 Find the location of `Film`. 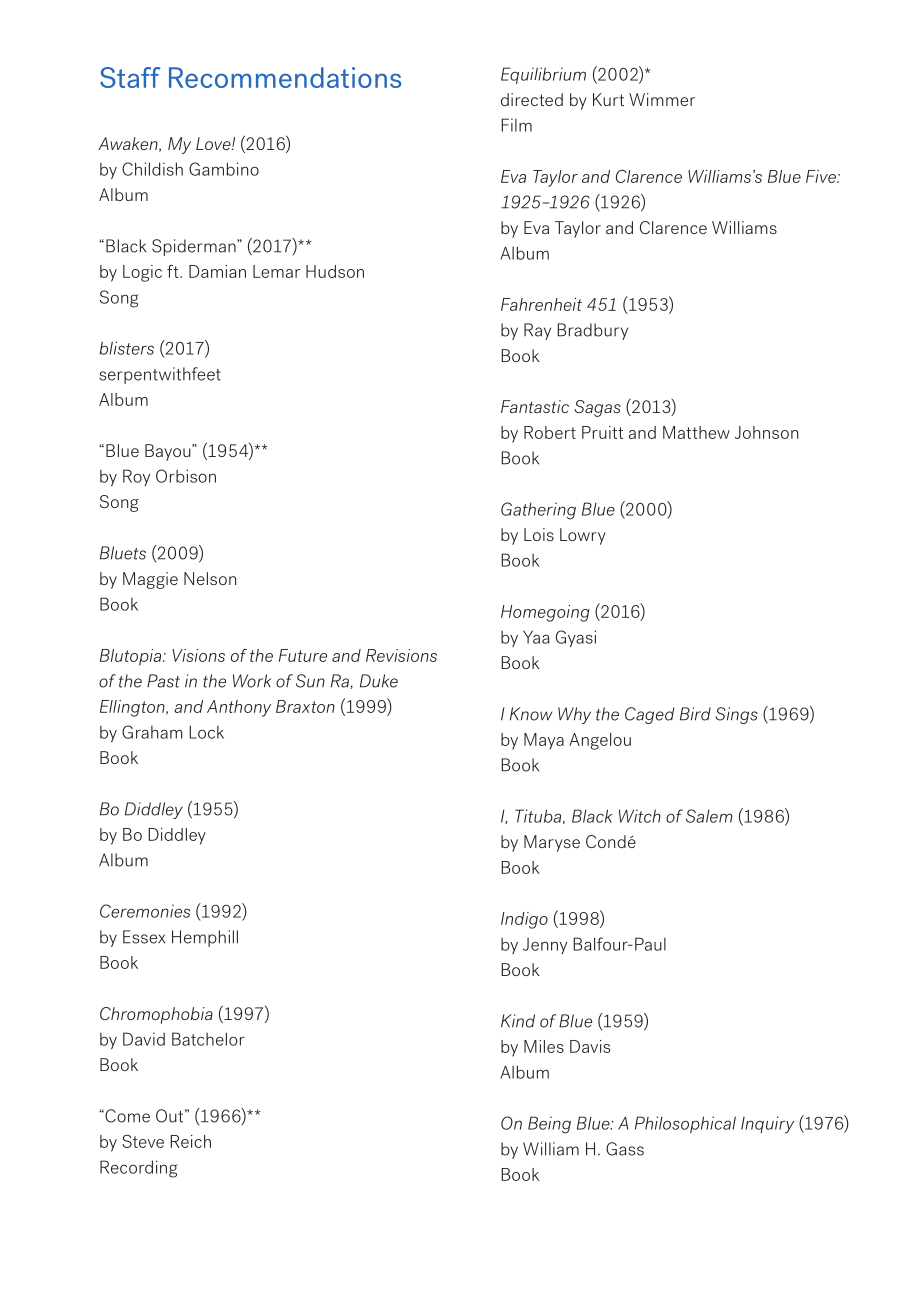

Film is located at coordinates (516, 125).
